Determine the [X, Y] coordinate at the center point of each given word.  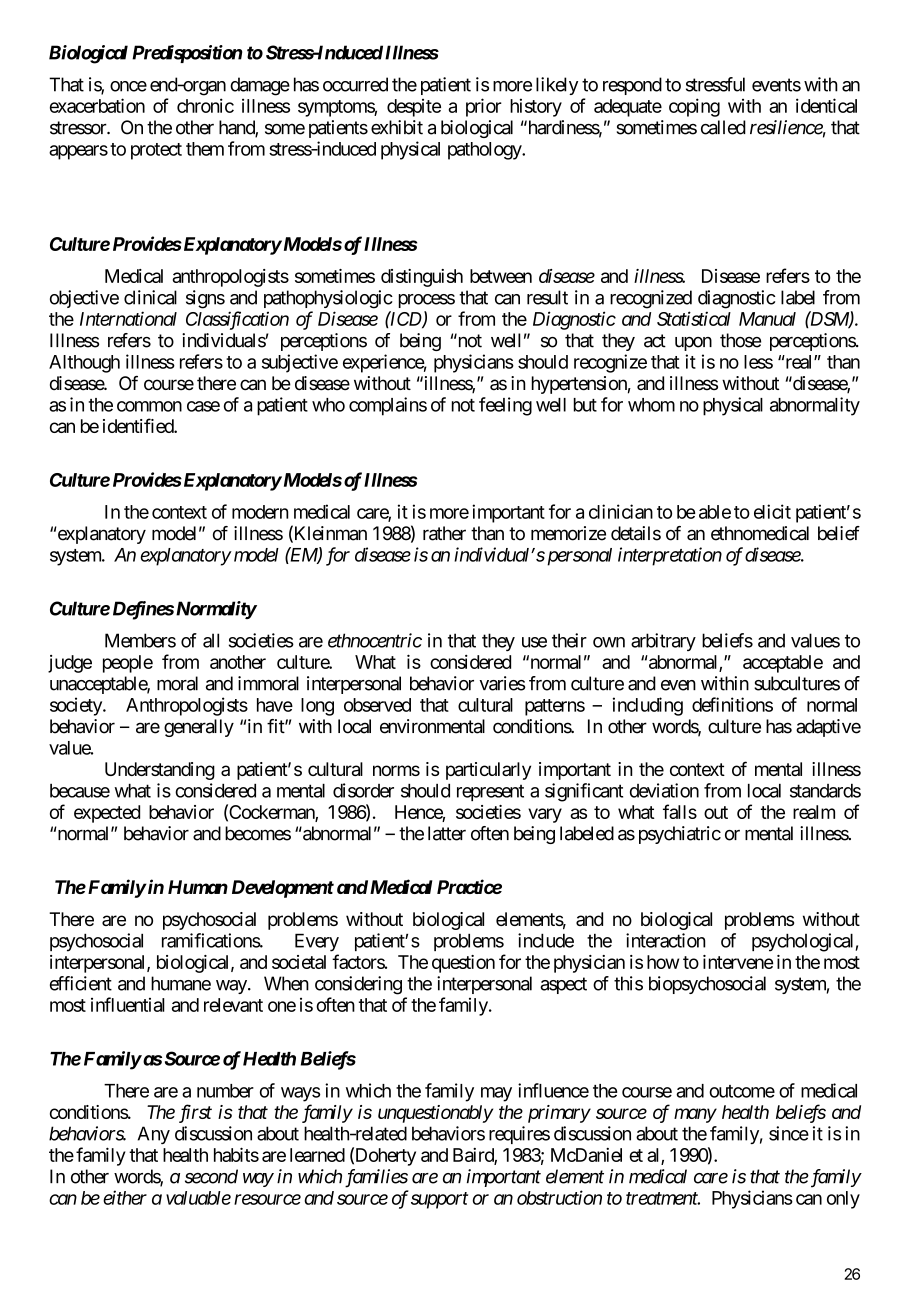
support [439, 1200]
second [211, 1176]
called [723, 127]
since [789, 1133]
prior [484, 107]
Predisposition [187, 54]
